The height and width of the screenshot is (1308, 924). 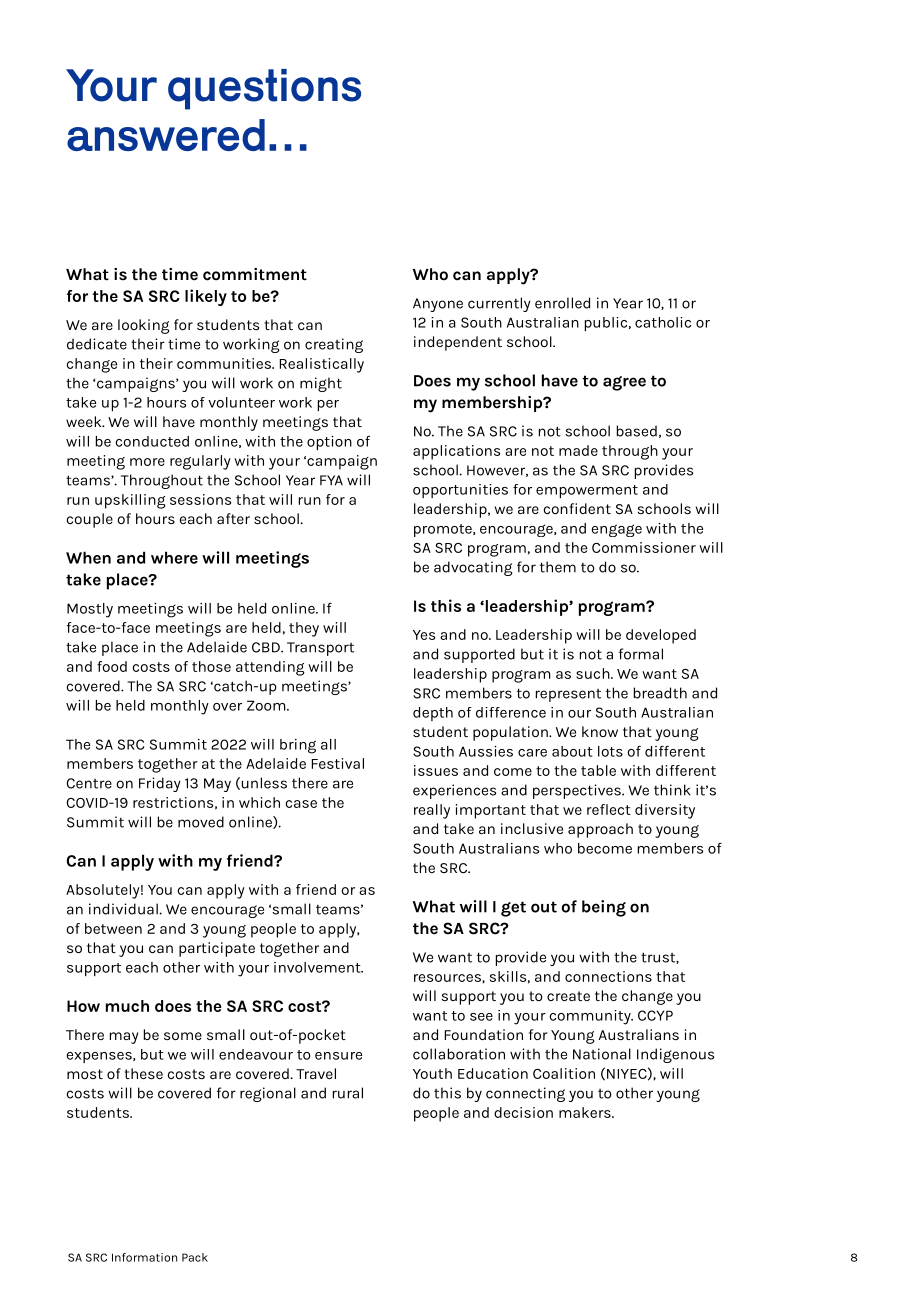 I want to click on option, so click(x=329, y=443).
